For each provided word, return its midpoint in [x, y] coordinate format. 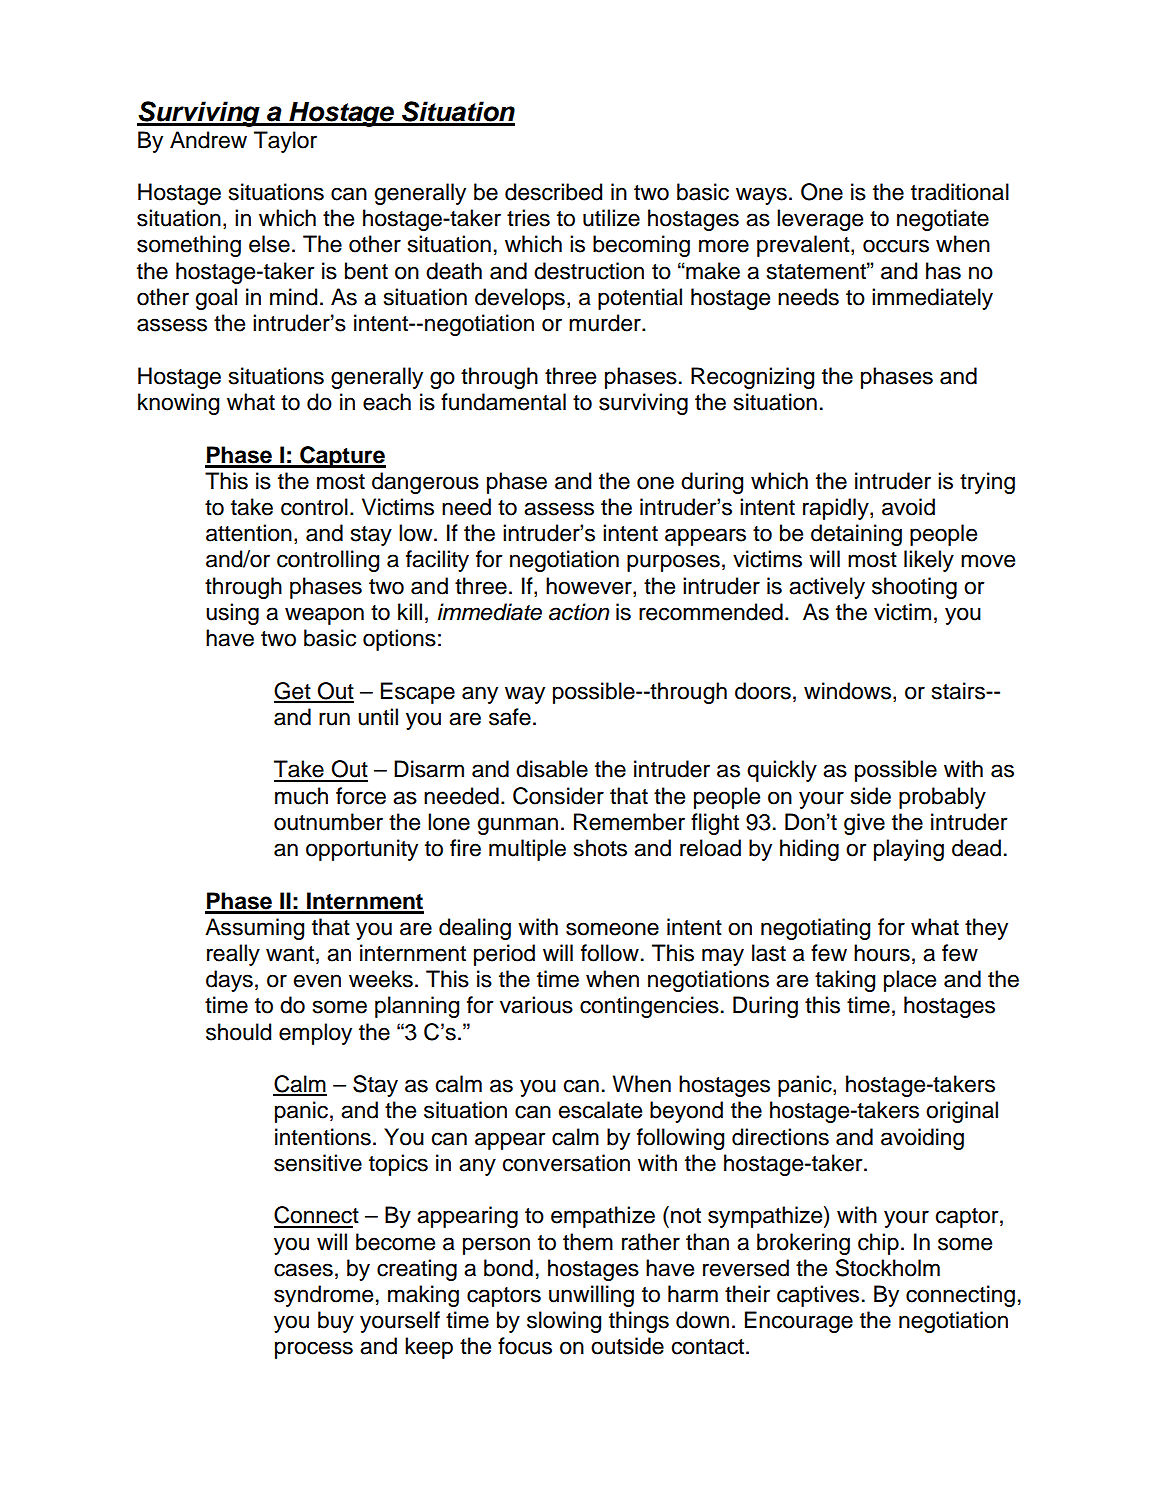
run [334, 719]
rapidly [837, 509]
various [536, 1005]
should [238, 1032]
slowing [564, 1322]
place [910, 981]
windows [847, 691]
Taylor [285, 142]
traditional [960, 192]
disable [552, 769]
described [553, 192]
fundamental [503, 402]
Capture [342, 457]
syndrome [323, 1296]
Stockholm [887, 1268]
